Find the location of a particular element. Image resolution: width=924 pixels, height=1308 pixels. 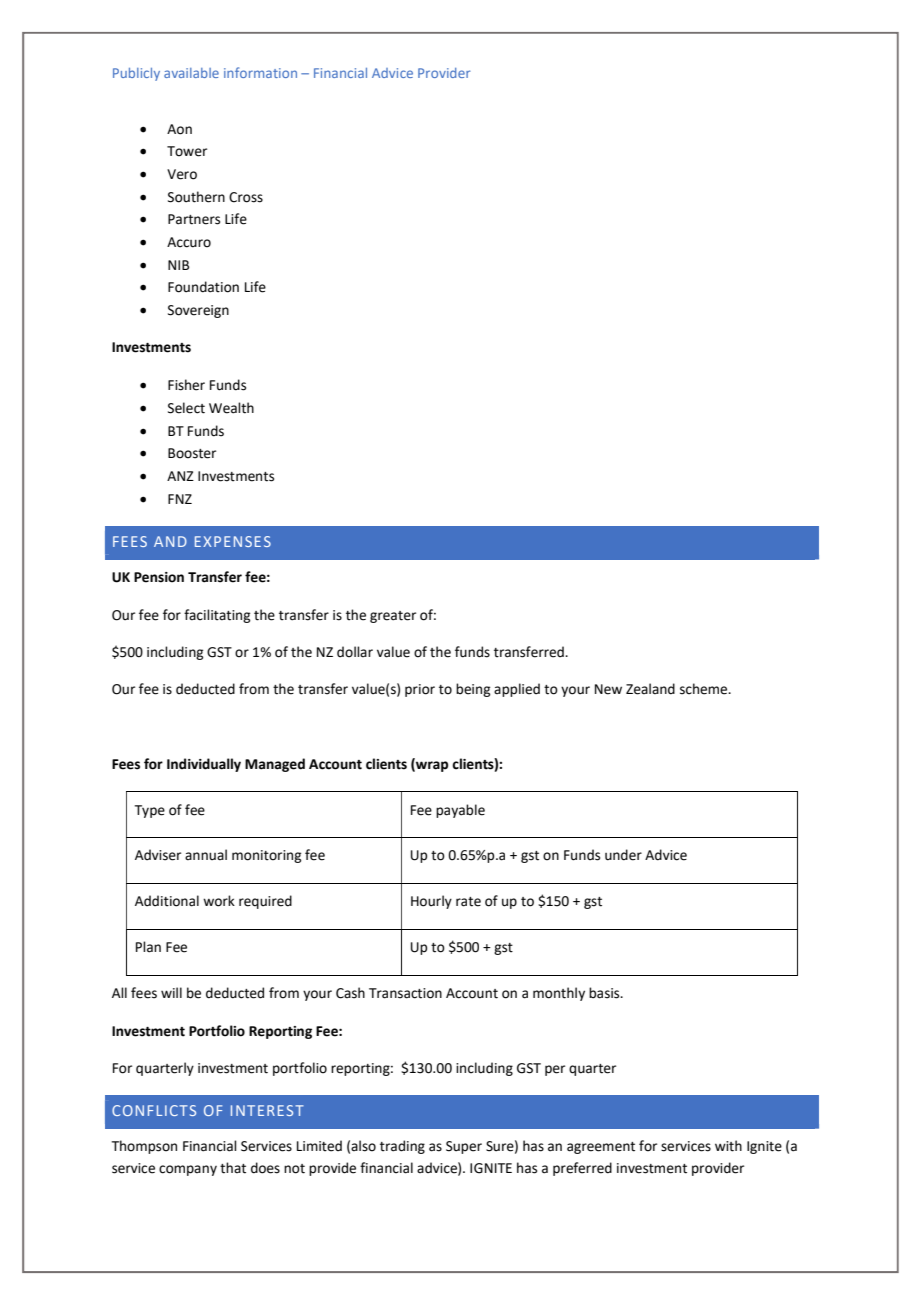

payable is located at coordinates (460, 811).
